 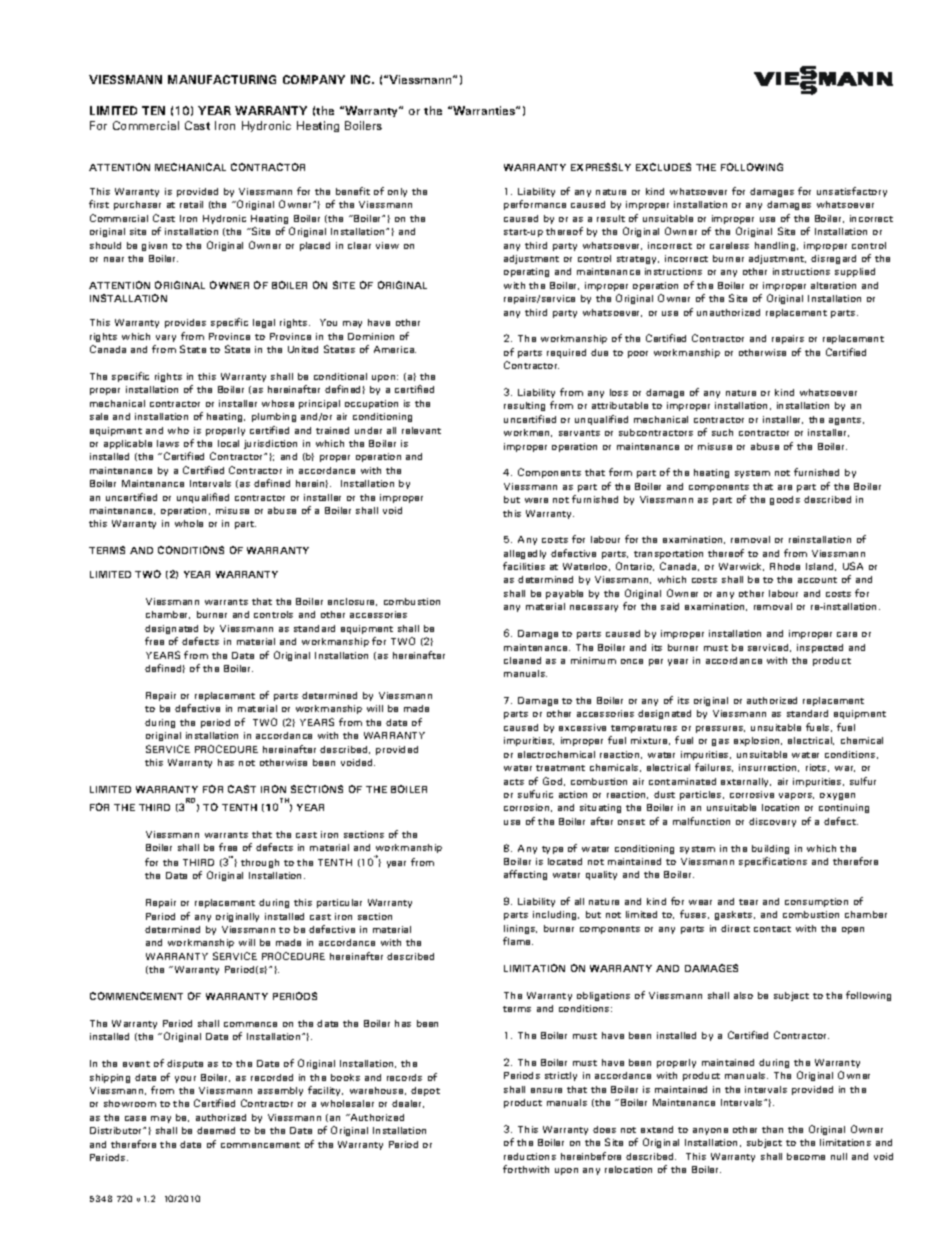 I want to click on through, so click(x=260, y=863).
